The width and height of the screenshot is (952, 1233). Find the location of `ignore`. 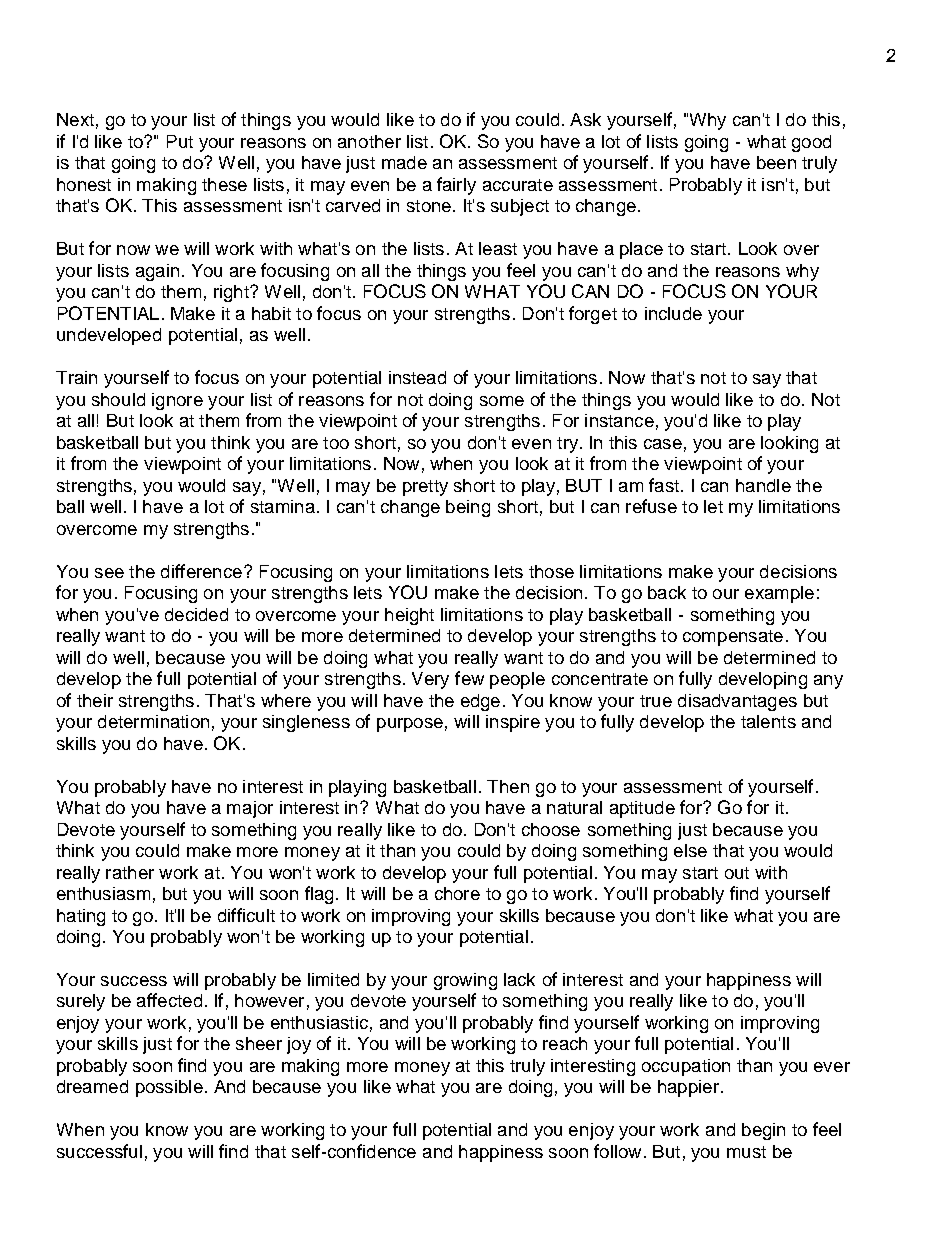

ignore is located at coordinates (177, 401).
